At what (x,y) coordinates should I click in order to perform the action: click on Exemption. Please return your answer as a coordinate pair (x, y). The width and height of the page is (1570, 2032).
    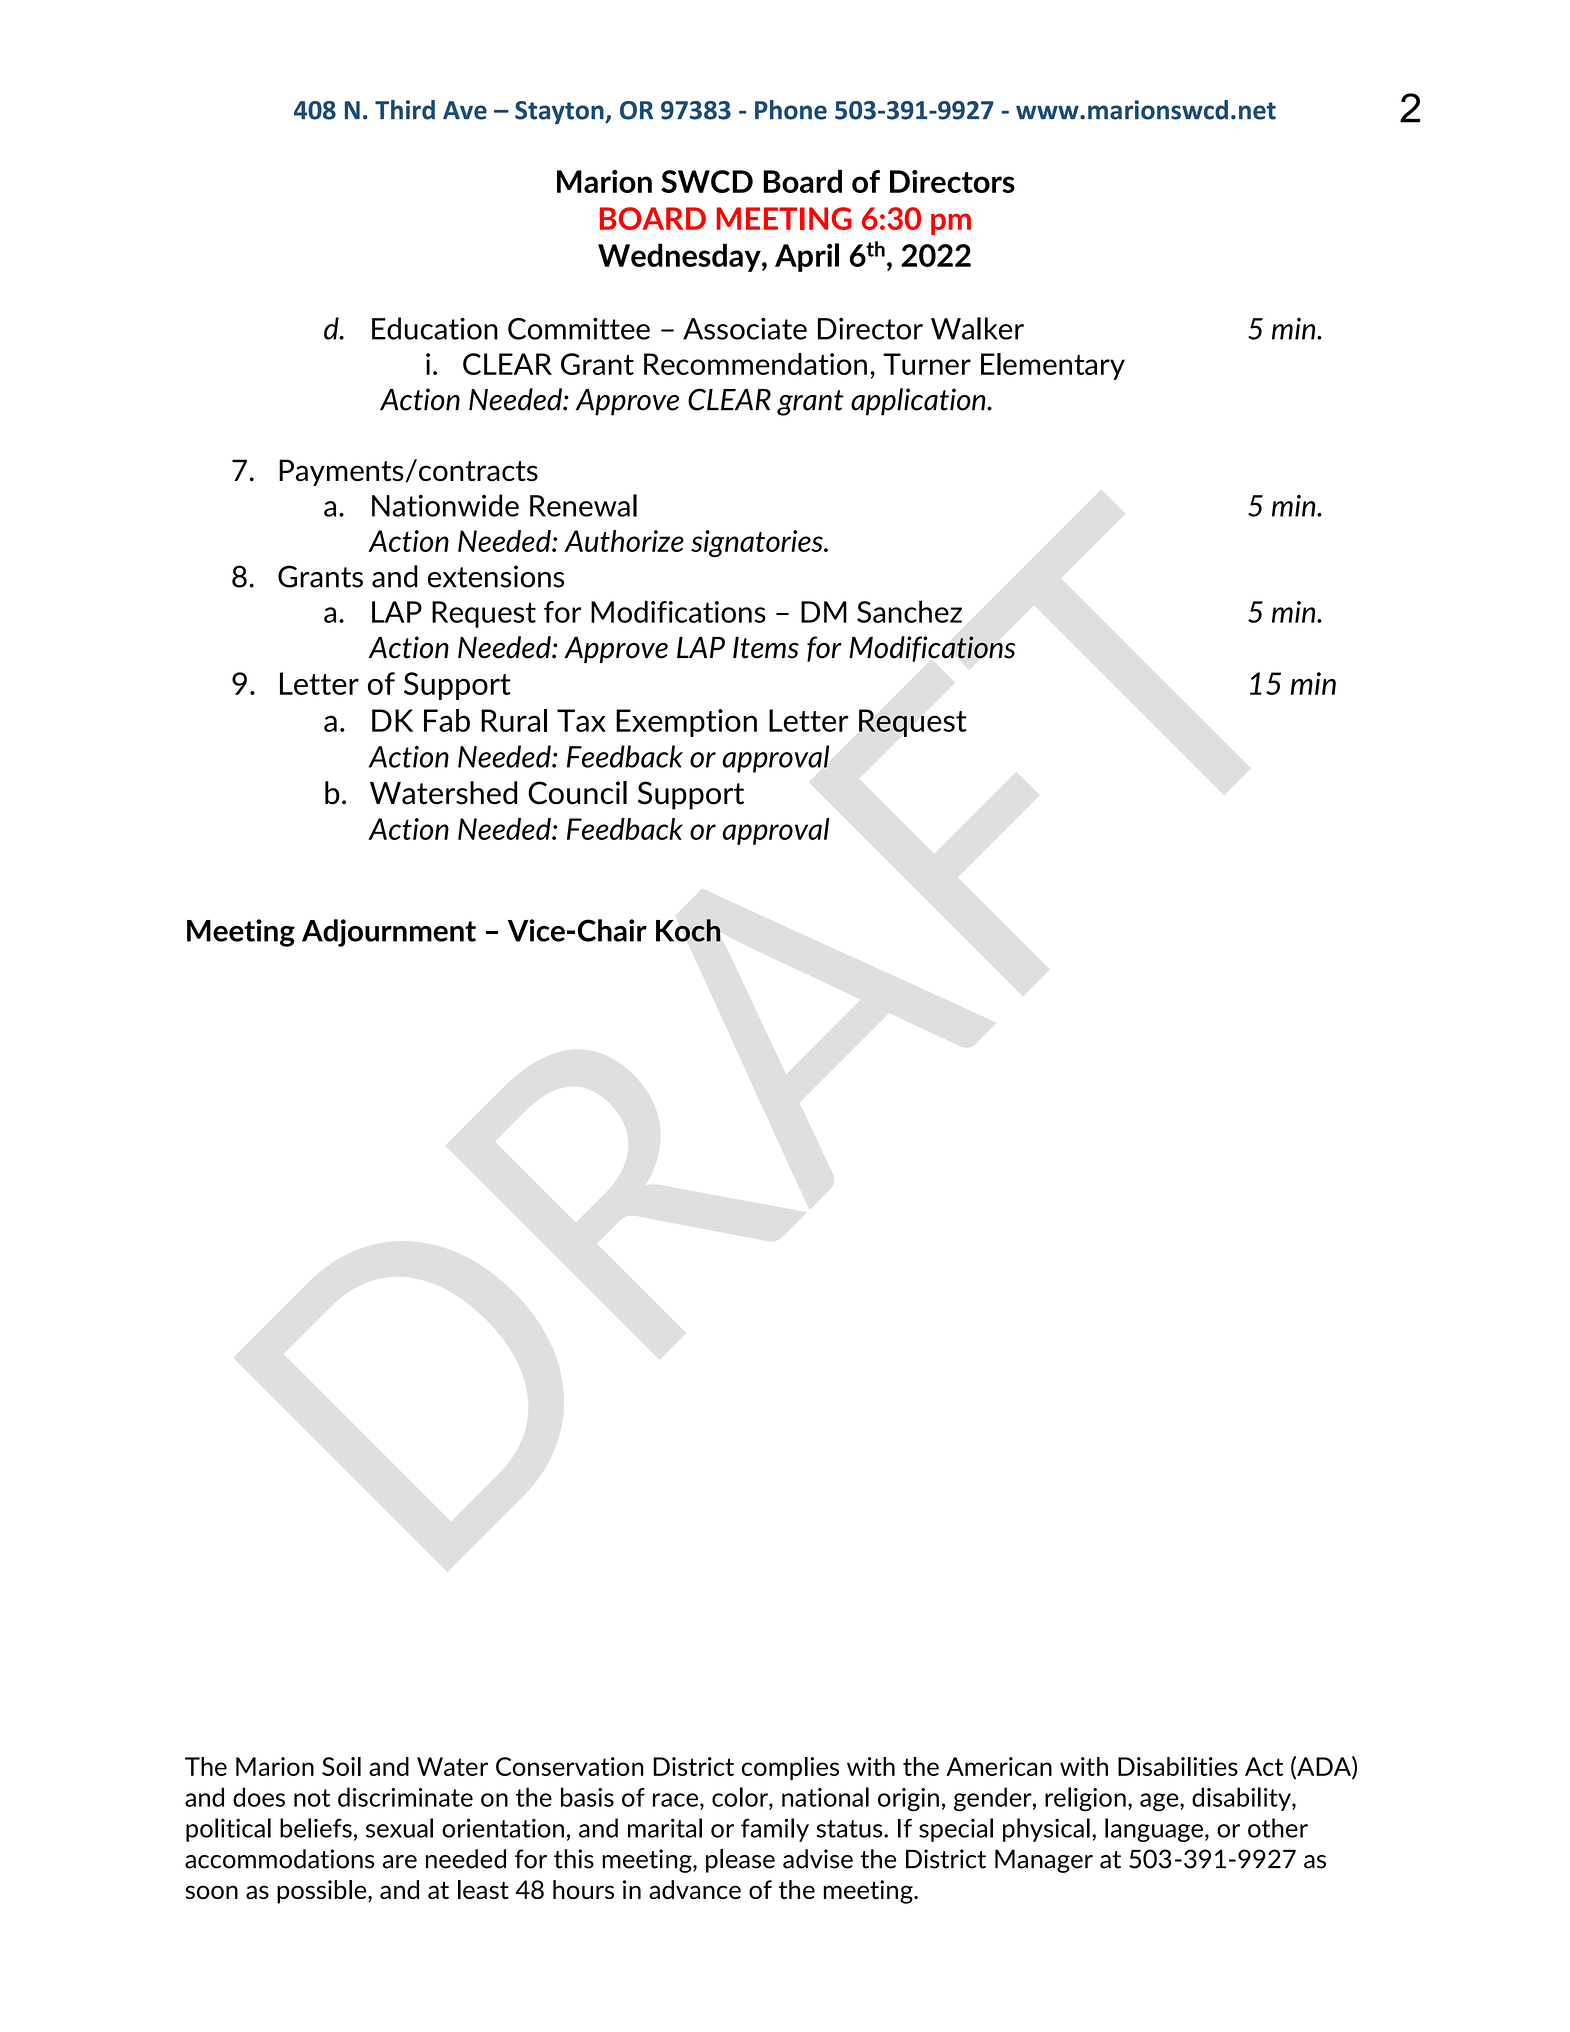
    Looking at the image, I should click on (686, 723).
